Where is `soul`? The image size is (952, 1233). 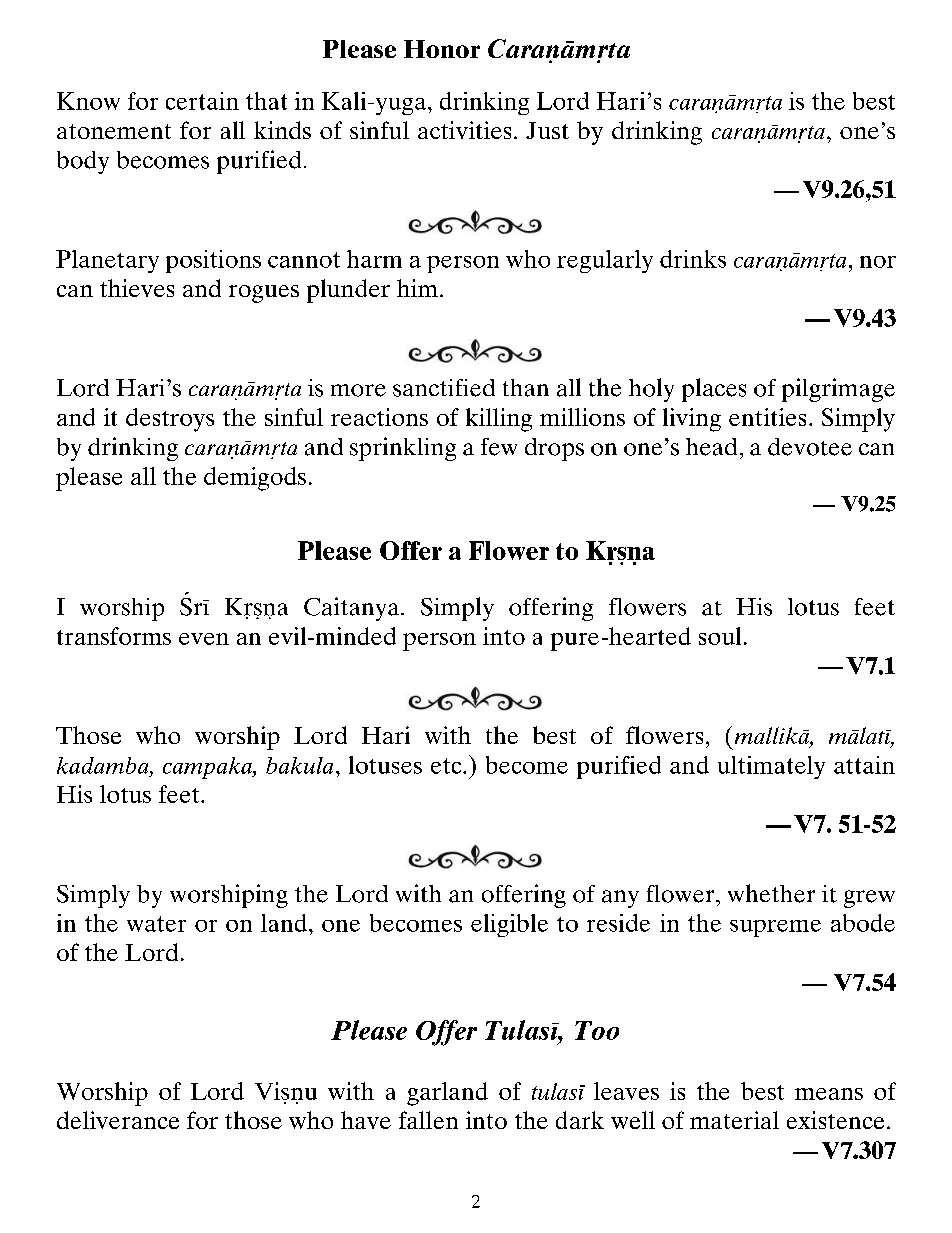
soul is located at coordinates (720, 636).
